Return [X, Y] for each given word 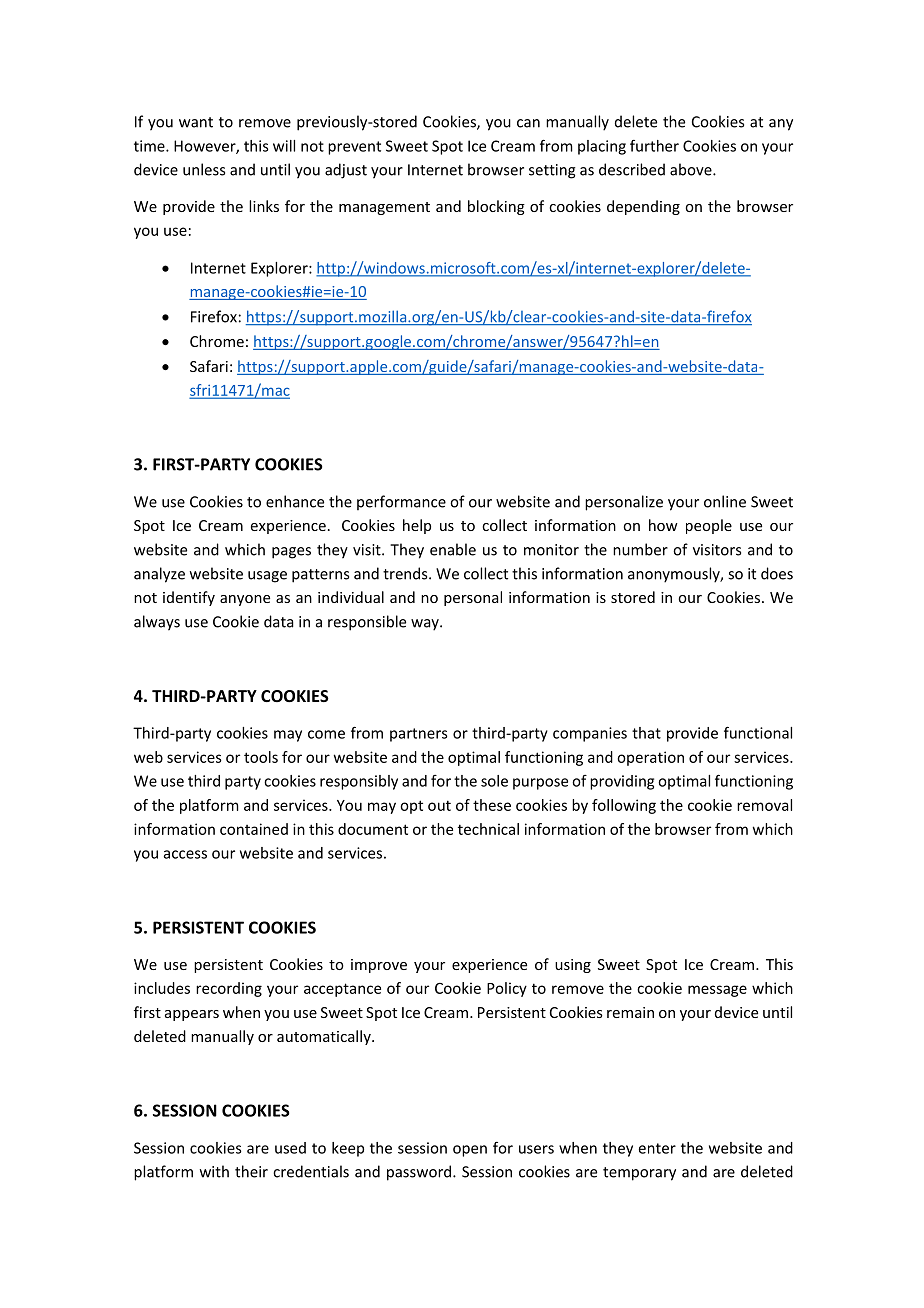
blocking [496, 207]
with [214, 1171]
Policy [507, 989]
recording [229, 989]
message [717, 991]
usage [267, 577]
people [709, 526]
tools [261, 757]
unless [204, 169]
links [264, 206]
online [725, 501]
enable [453, 549]
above [692, 169]
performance [401, 502]
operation [650, 758]
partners [419, 735]
